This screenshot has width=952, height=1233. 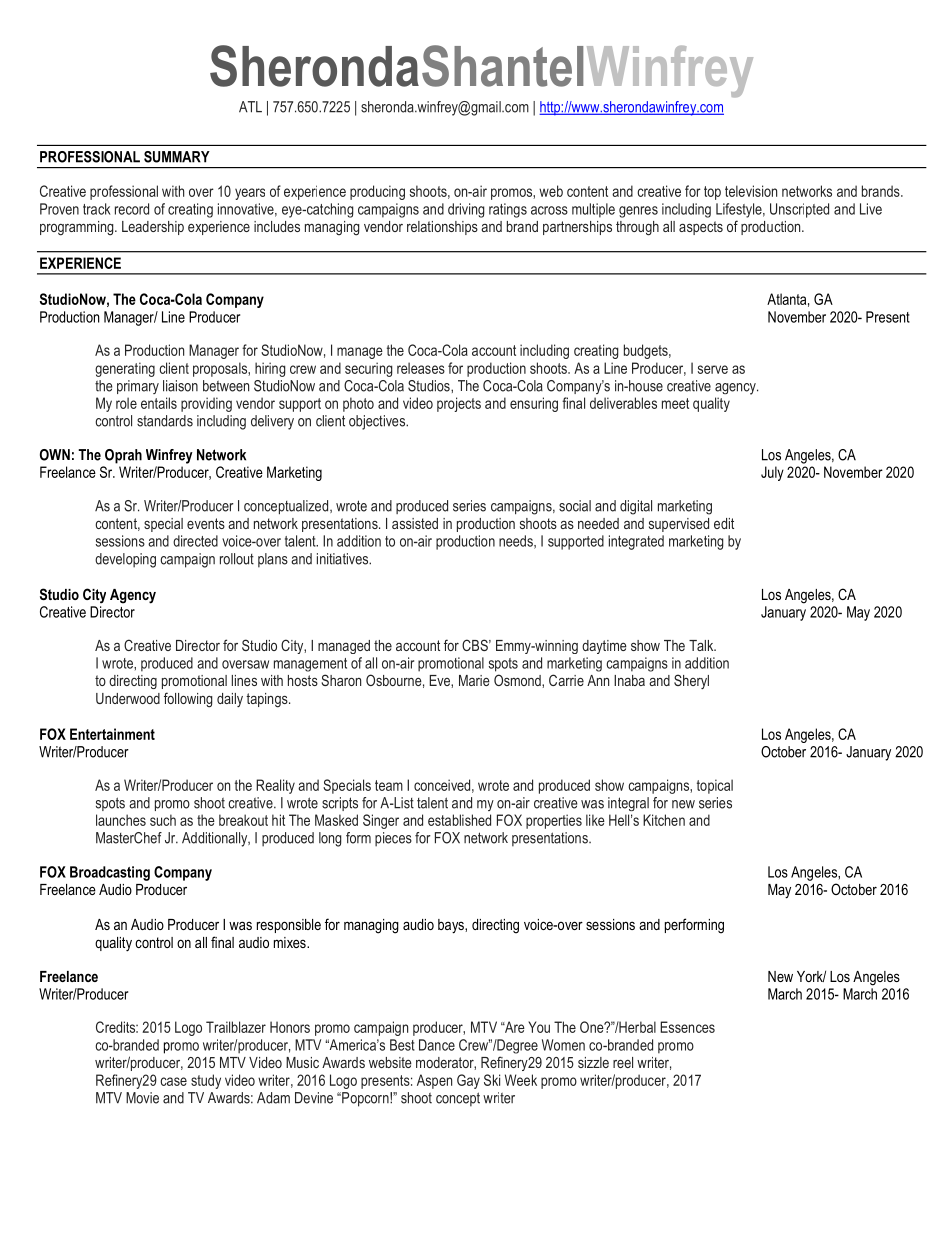 What do you see at coordinates (377, 192) in the screenshot?
I see `producing` at bounding box center [377, 192].
